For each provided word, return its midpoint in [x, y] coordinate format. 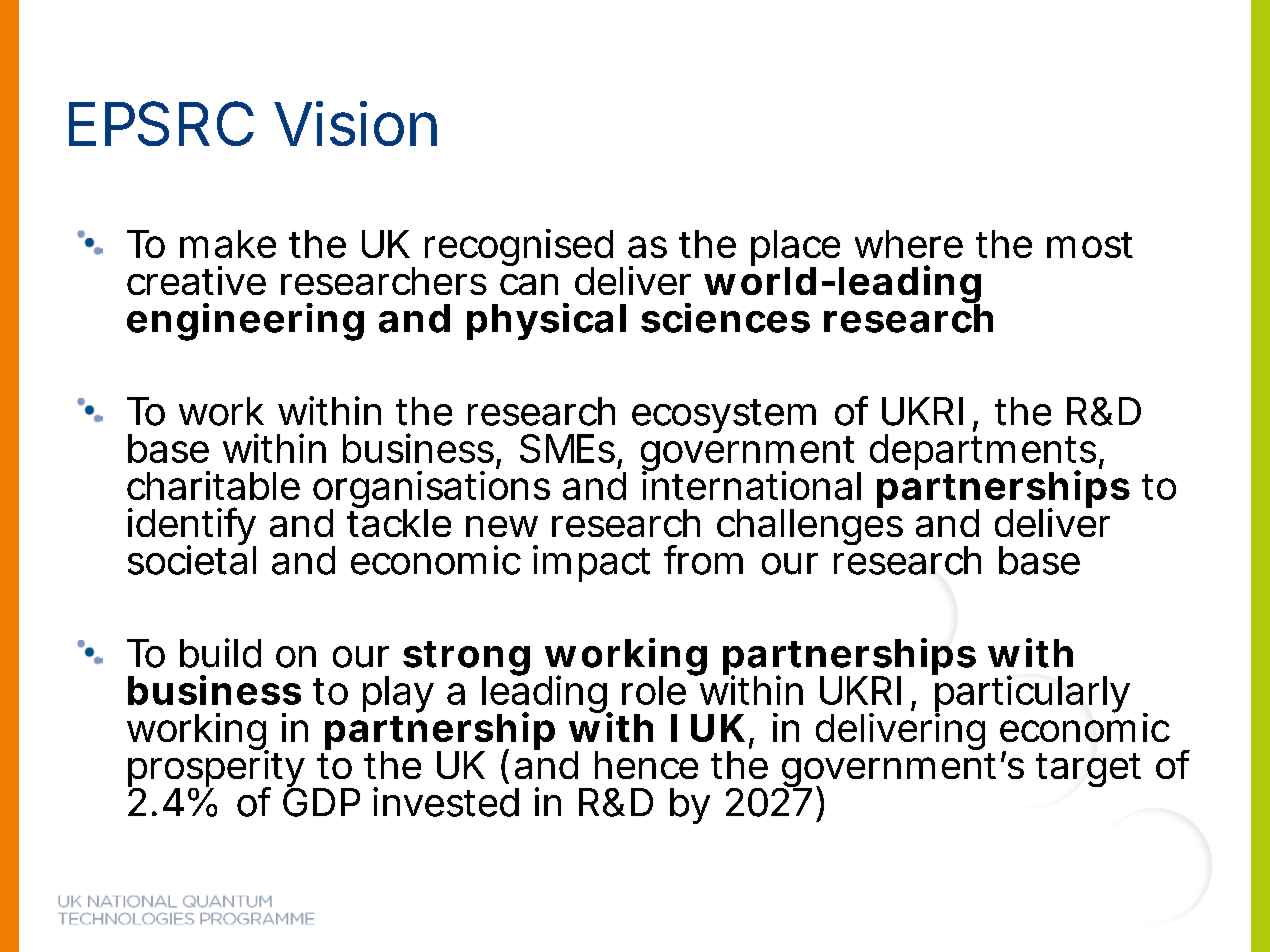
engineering [245, 322]
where [909, 244]
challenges [810, 526]
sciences [725, 318]
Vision [355, 123]
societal [192, 559]
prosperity [216, 769]
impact [591, 563]
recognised [519, 249]
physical [546, 321]
